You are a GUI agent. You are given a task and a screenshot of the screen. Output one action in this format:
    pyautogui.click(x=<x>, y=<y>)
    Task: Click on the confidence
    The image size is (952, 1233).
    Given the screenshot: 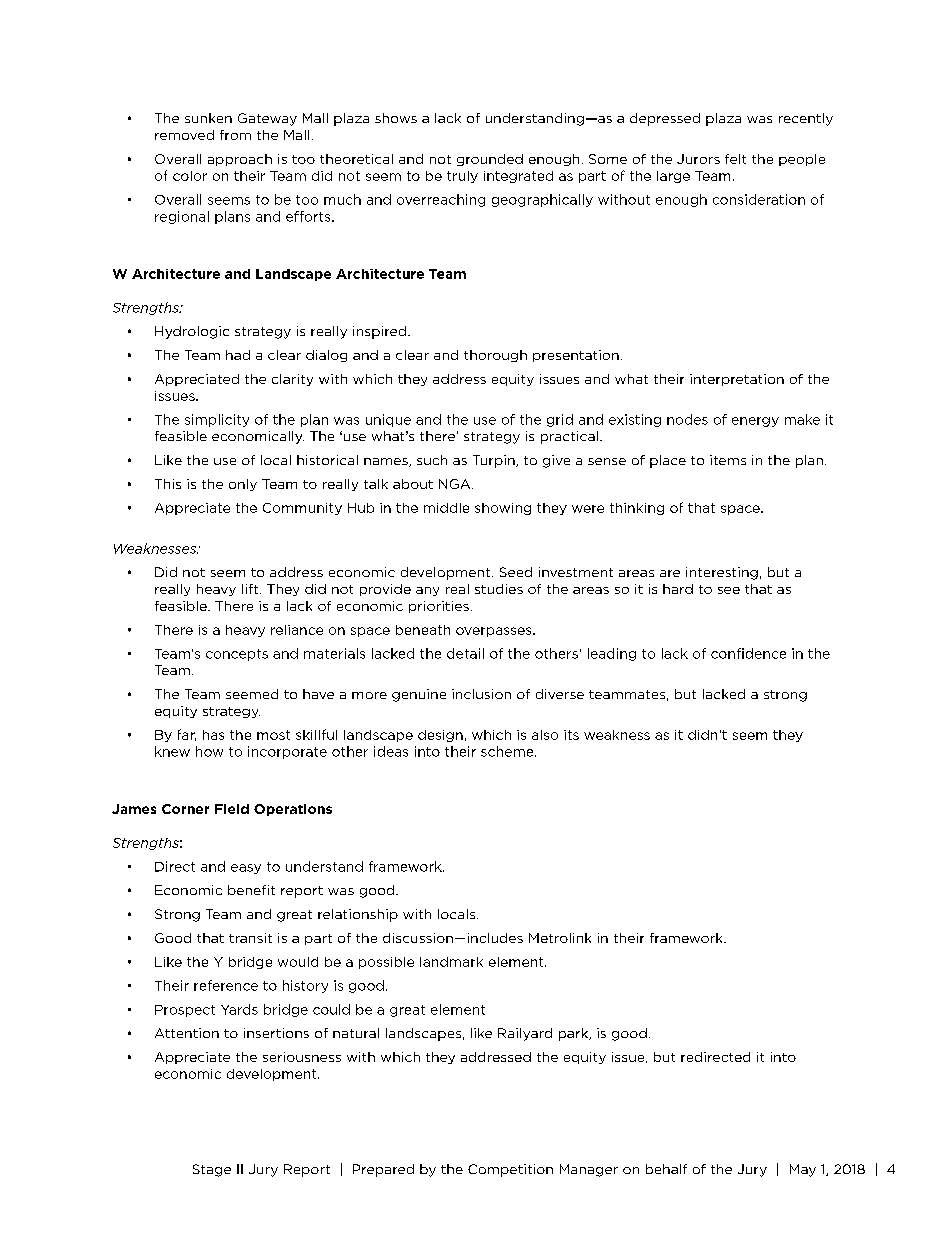 What is the action you would take?
    pyautogui.click(x=748, y=653)
